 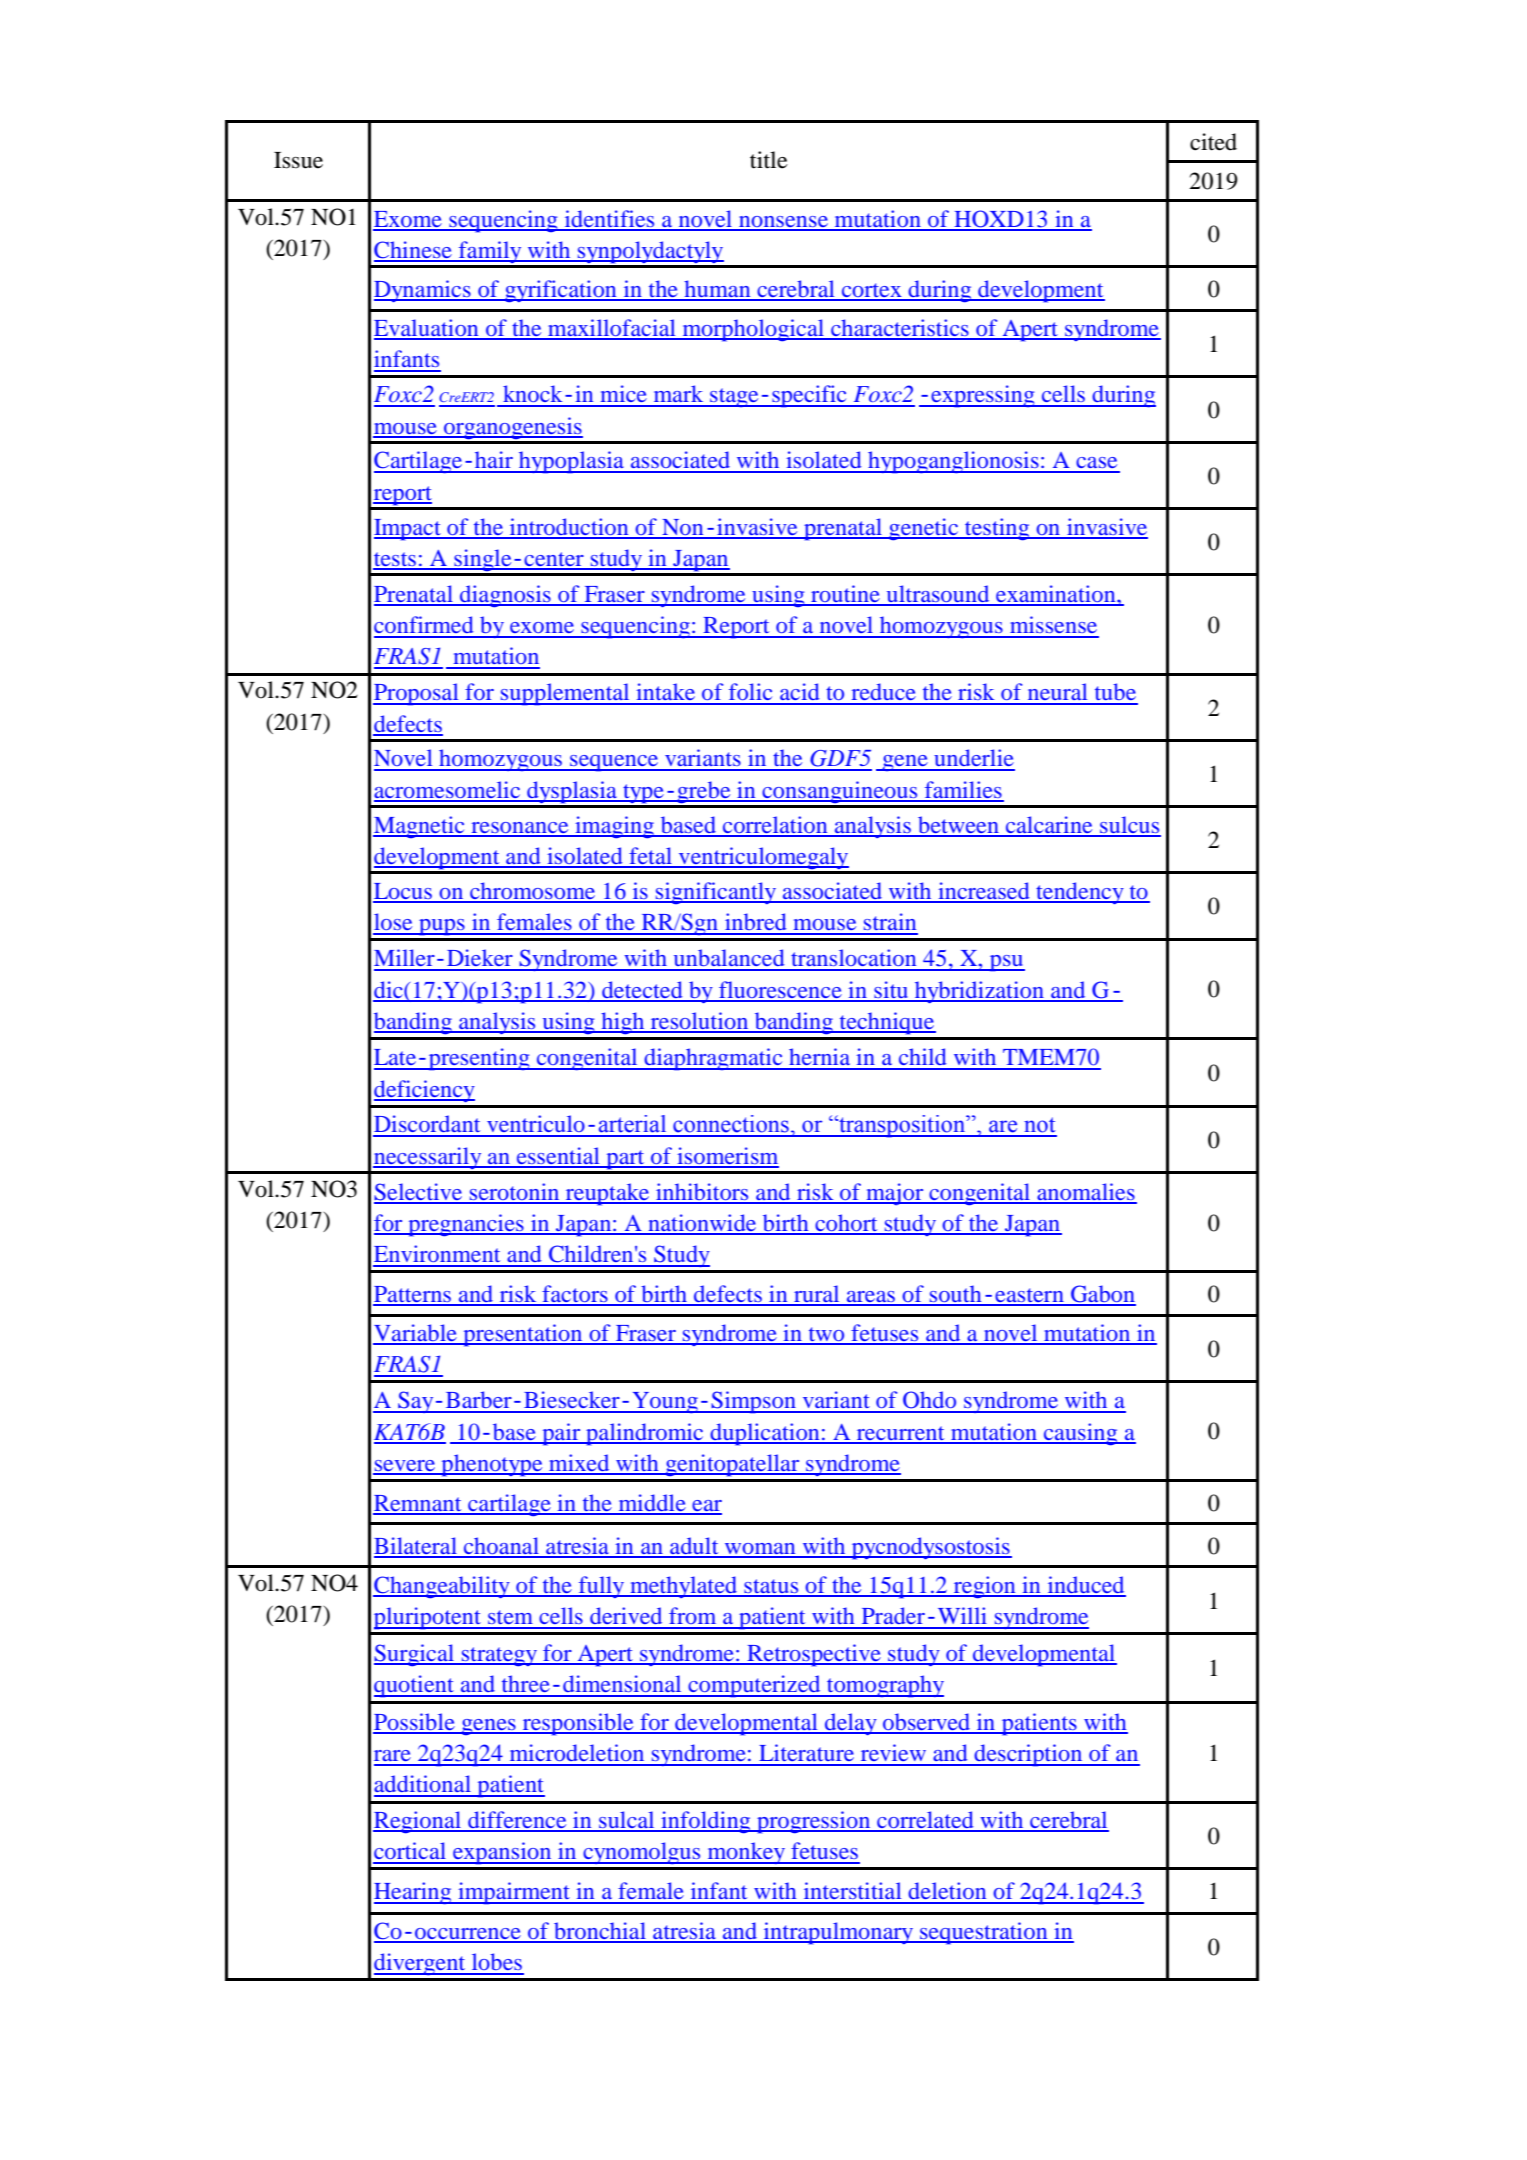 What do you see at coordinates (1213, 142) in the screenshot?
I see `cited` at bounding box center [1213, 142].
